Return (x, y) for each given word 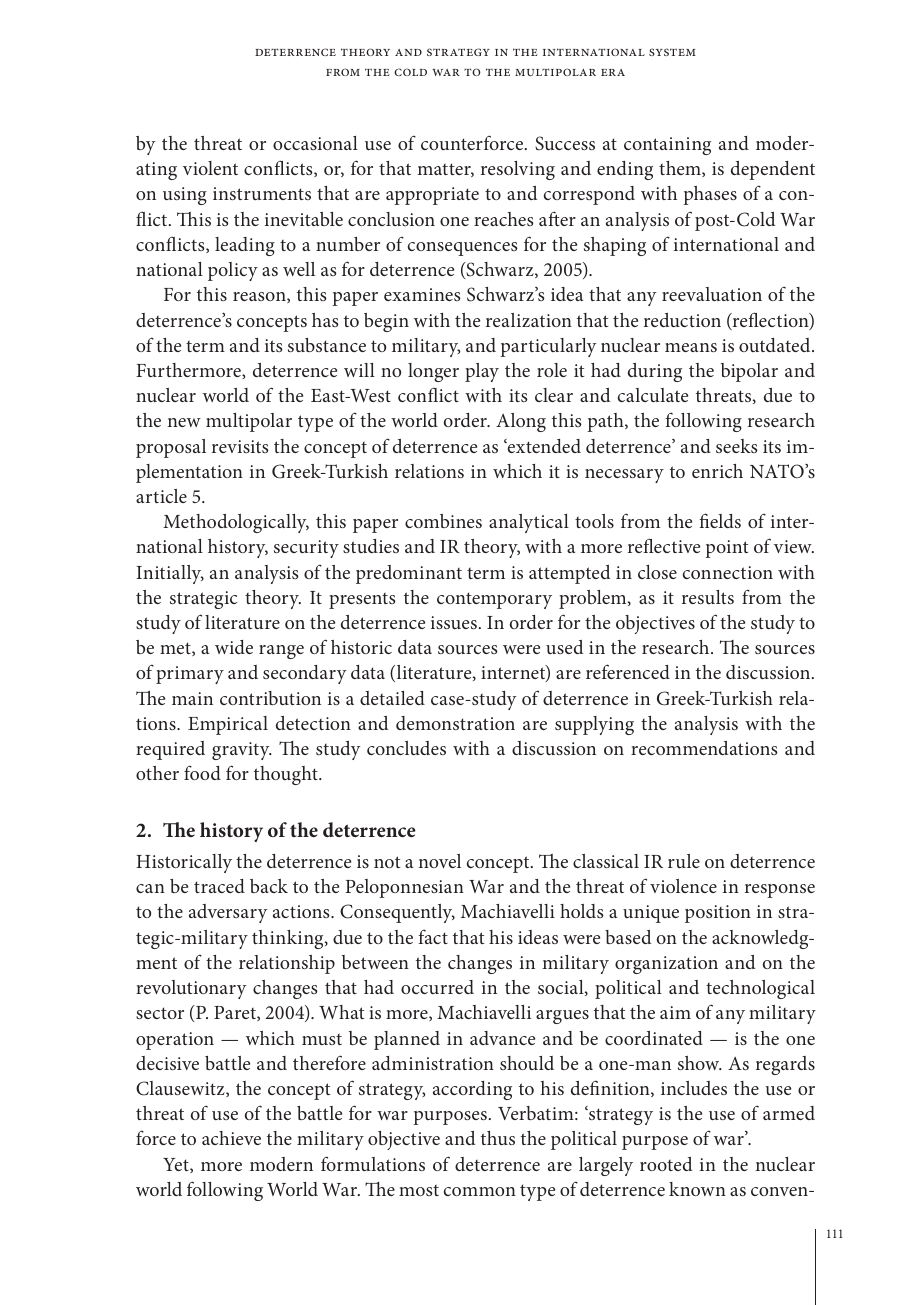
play (482, 372)
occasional (315, 143)
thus (498, 1138)
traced (219, 886)
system (672, 52)
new (184, 422)
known (697, 1189)
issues (454, 622)
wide (234, 647)
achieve (231, 1138)
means (691, 347)
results (708, 597)
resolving (518, 170)
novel (439, 861)
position (718, 914)
